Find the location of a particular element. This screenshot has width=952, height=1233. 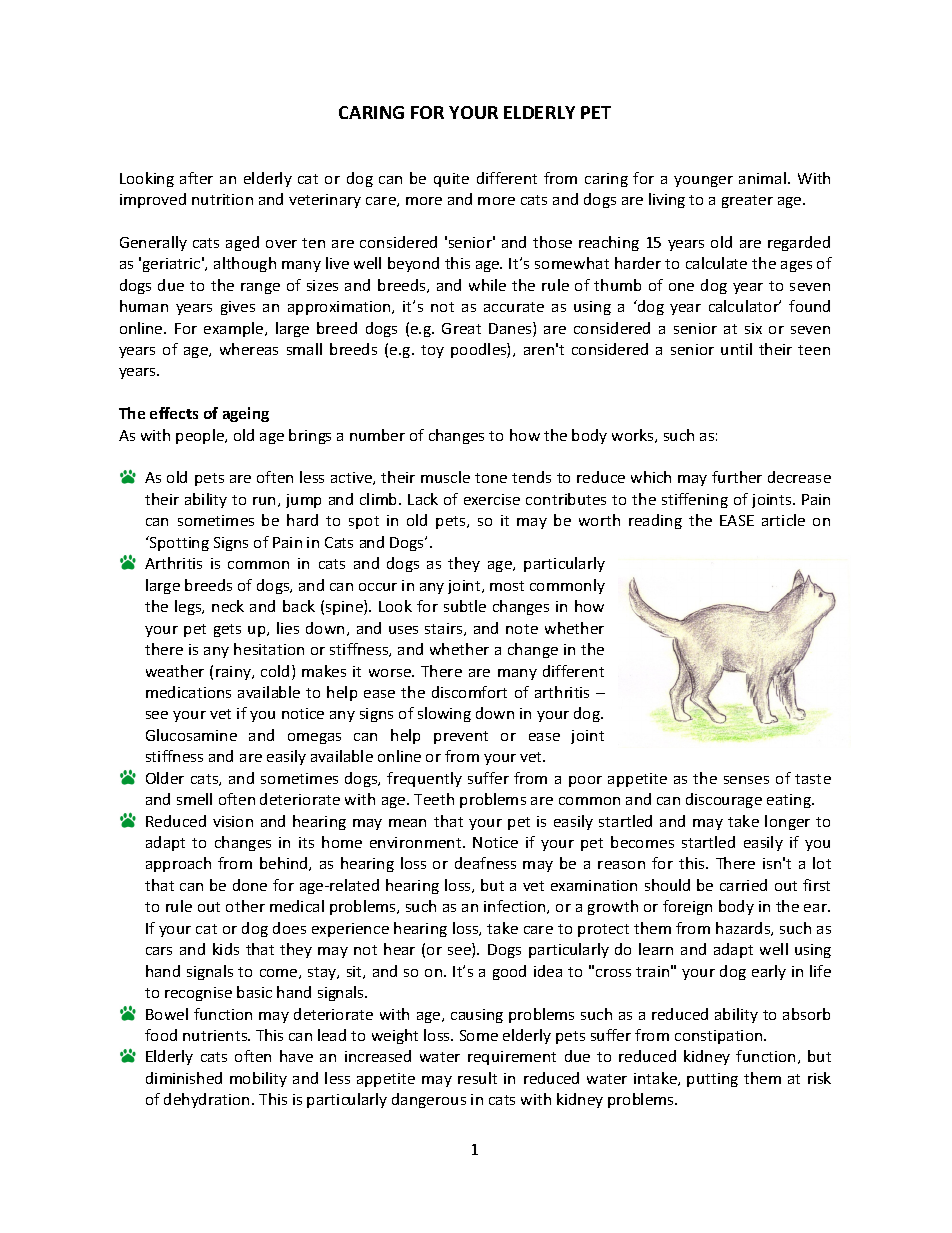

further is located at coordinates (737, 477).
